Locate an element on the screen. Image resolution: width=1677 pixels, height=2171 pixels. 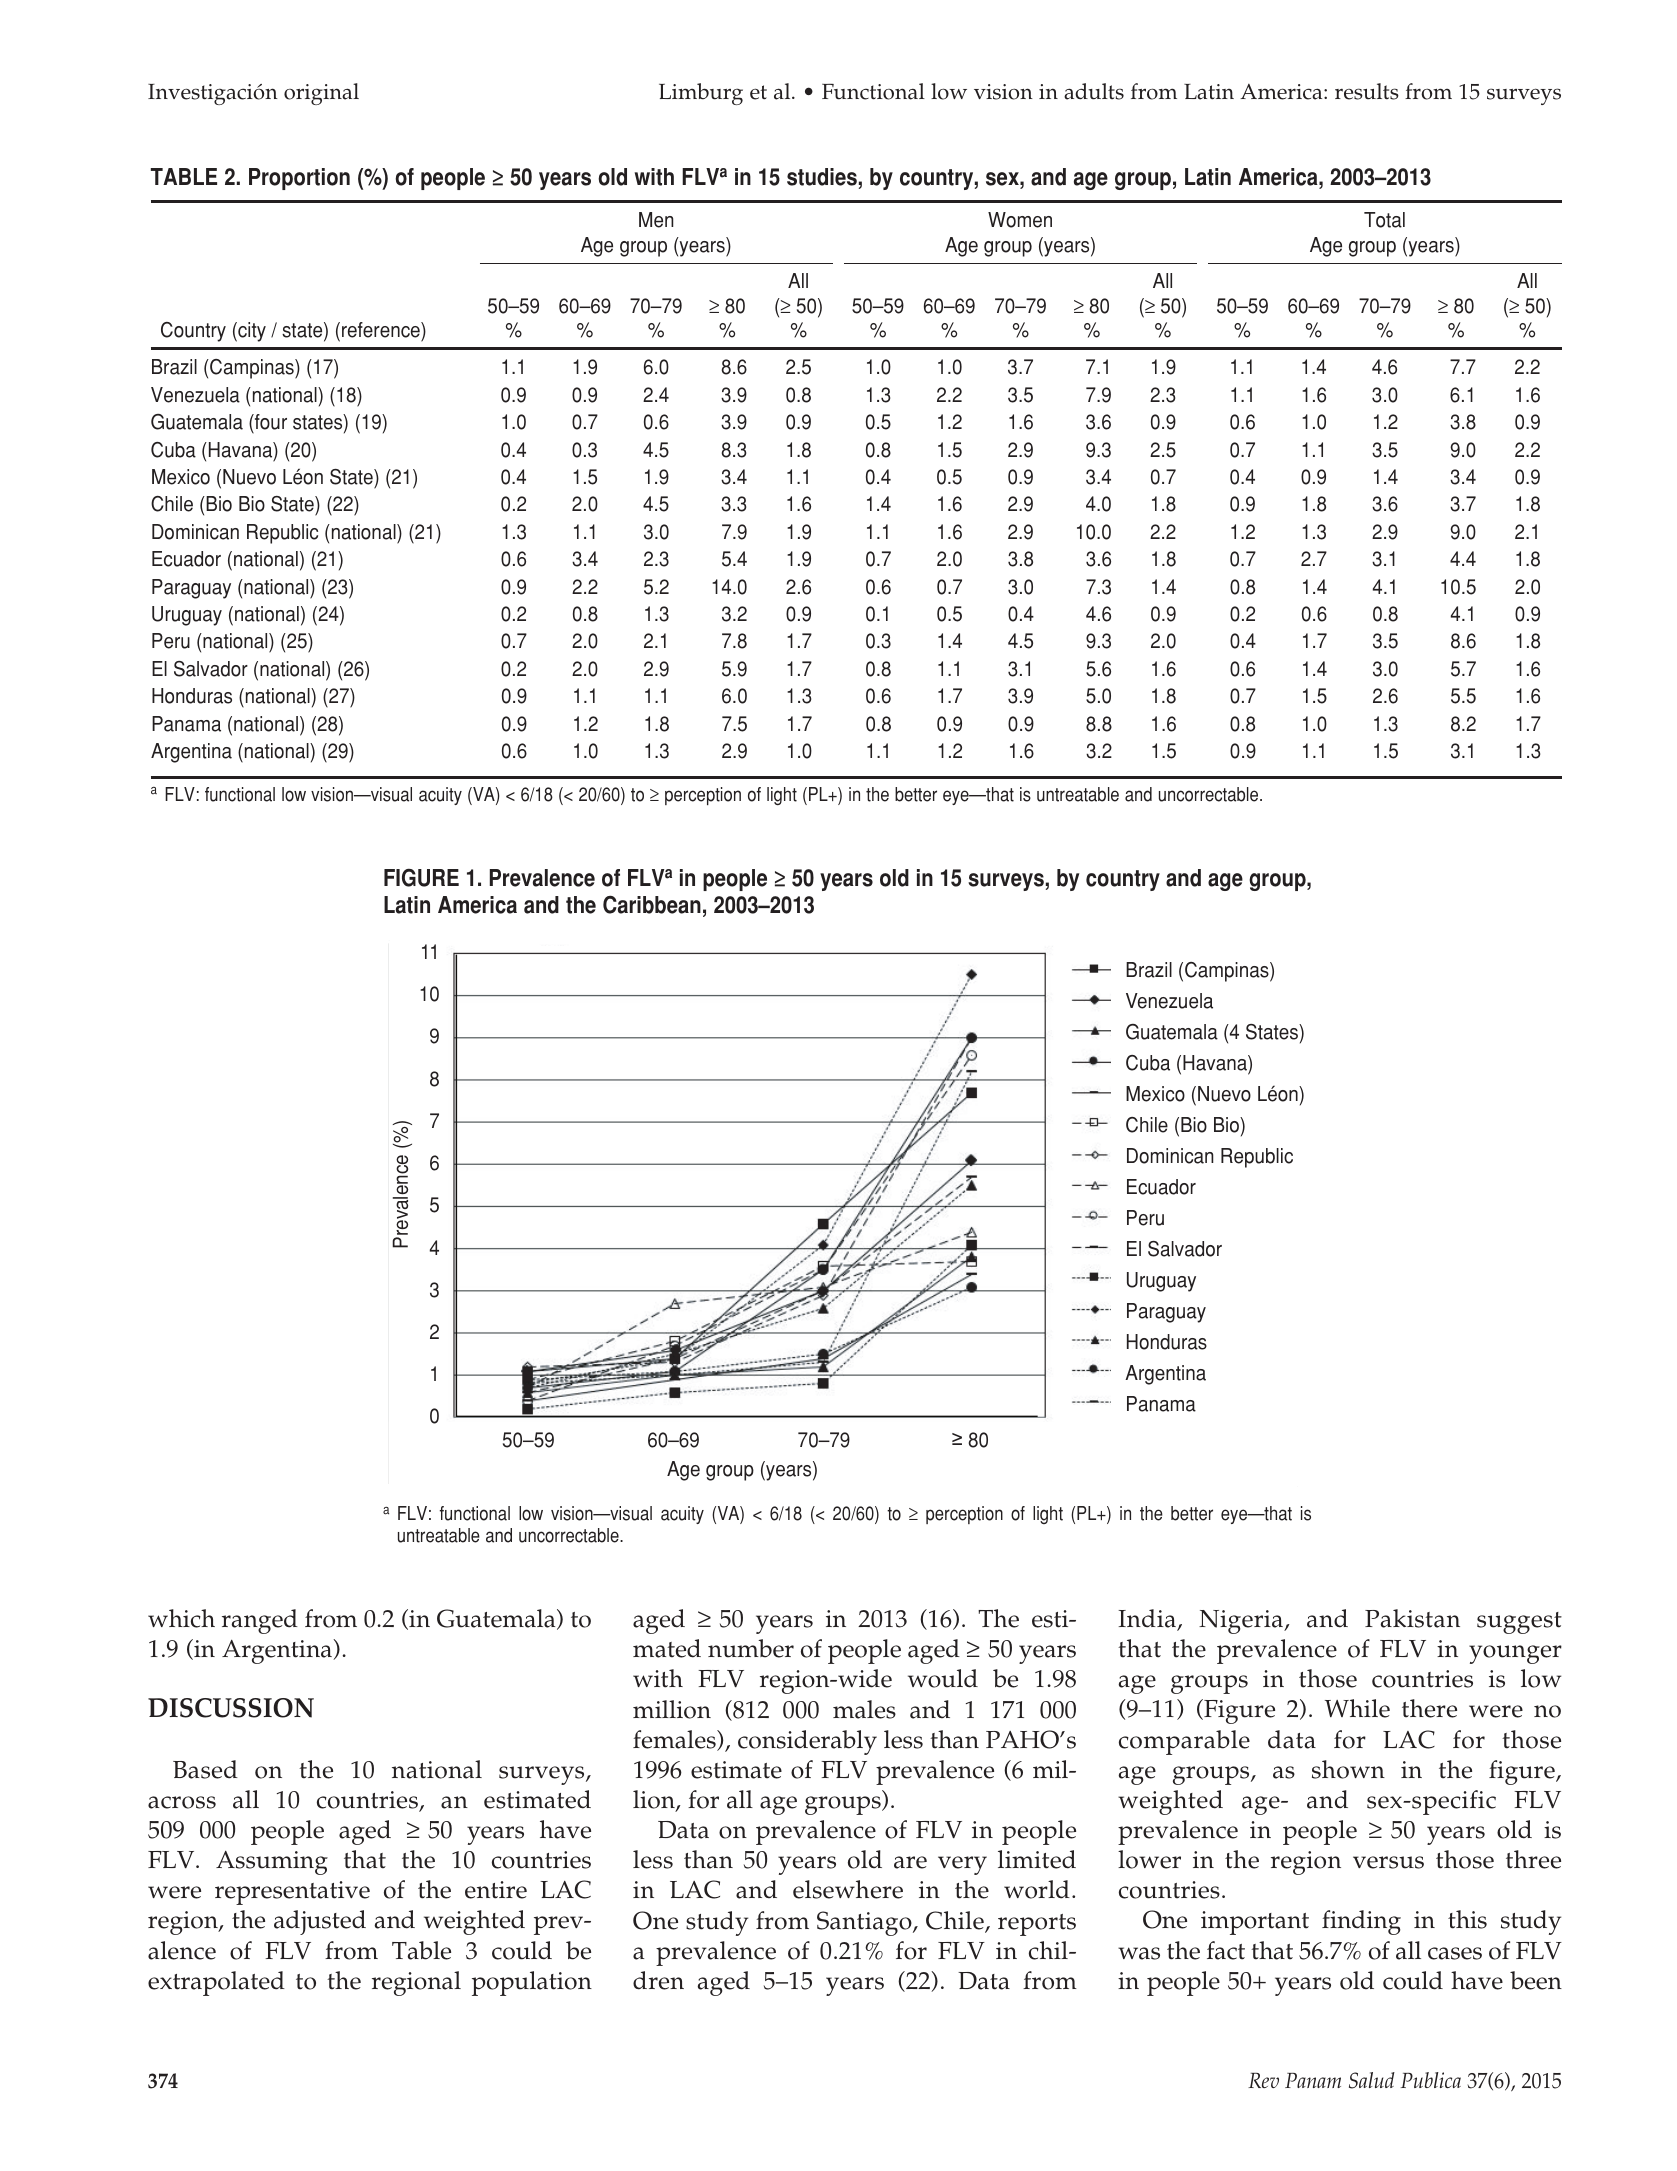
results is located at coordinates (1367, 91).
